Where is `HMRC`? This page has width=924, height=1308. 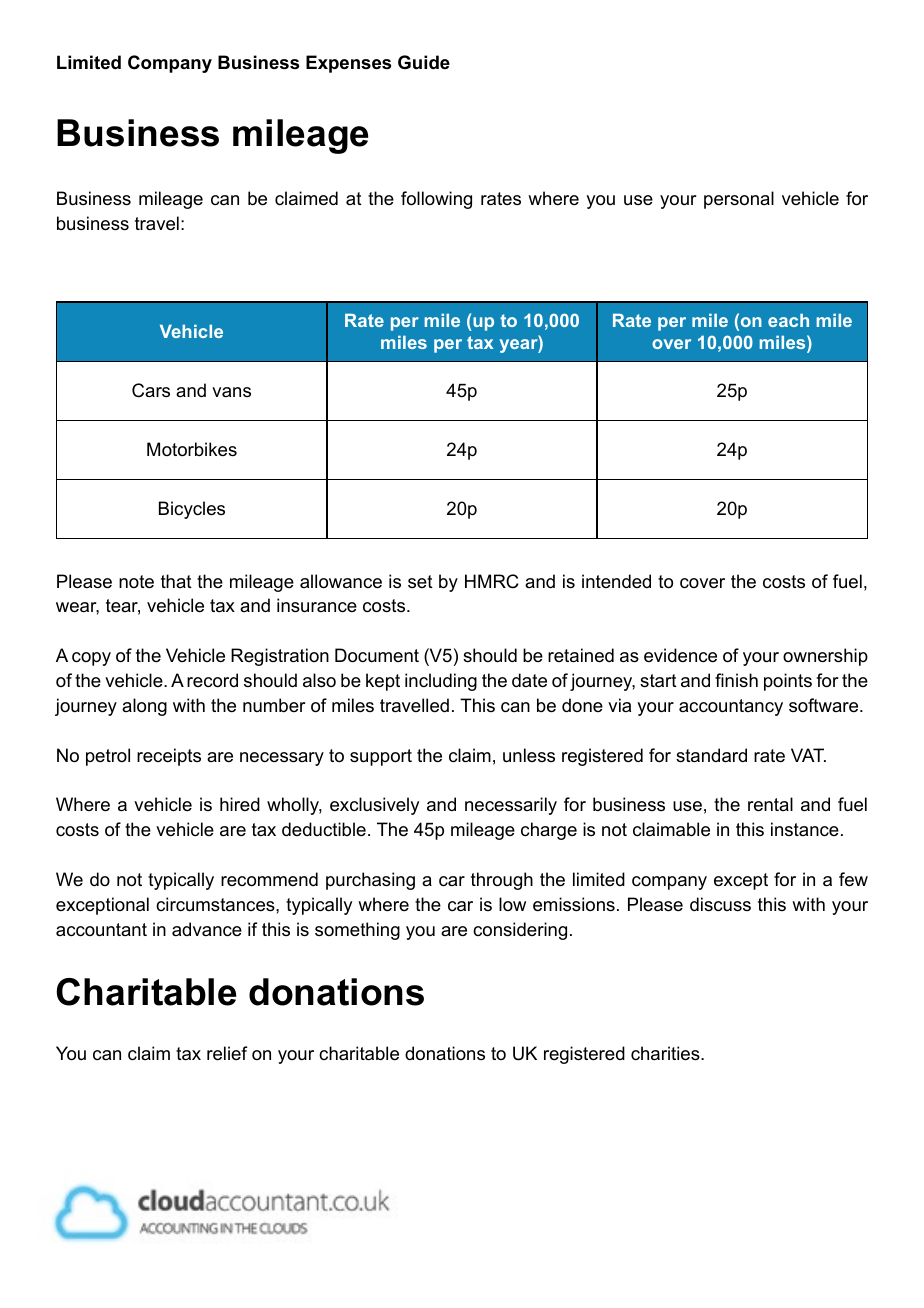
HMRC is located at coordinates (492, 581).
